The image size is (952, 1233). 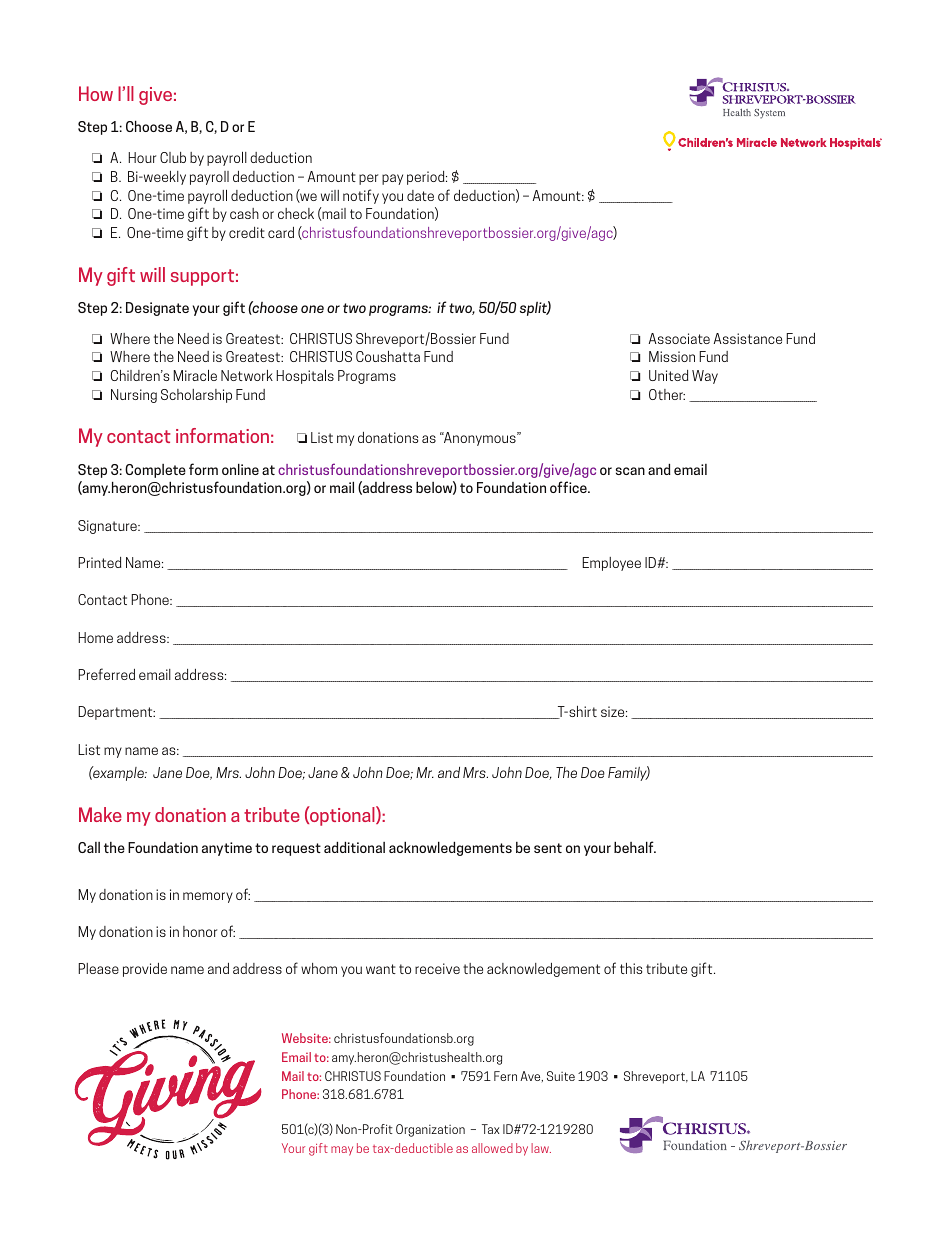 What do you see at coordinates (611, 564) in the screenshot?
I see `Employee` at bounding box center [611, 564].
